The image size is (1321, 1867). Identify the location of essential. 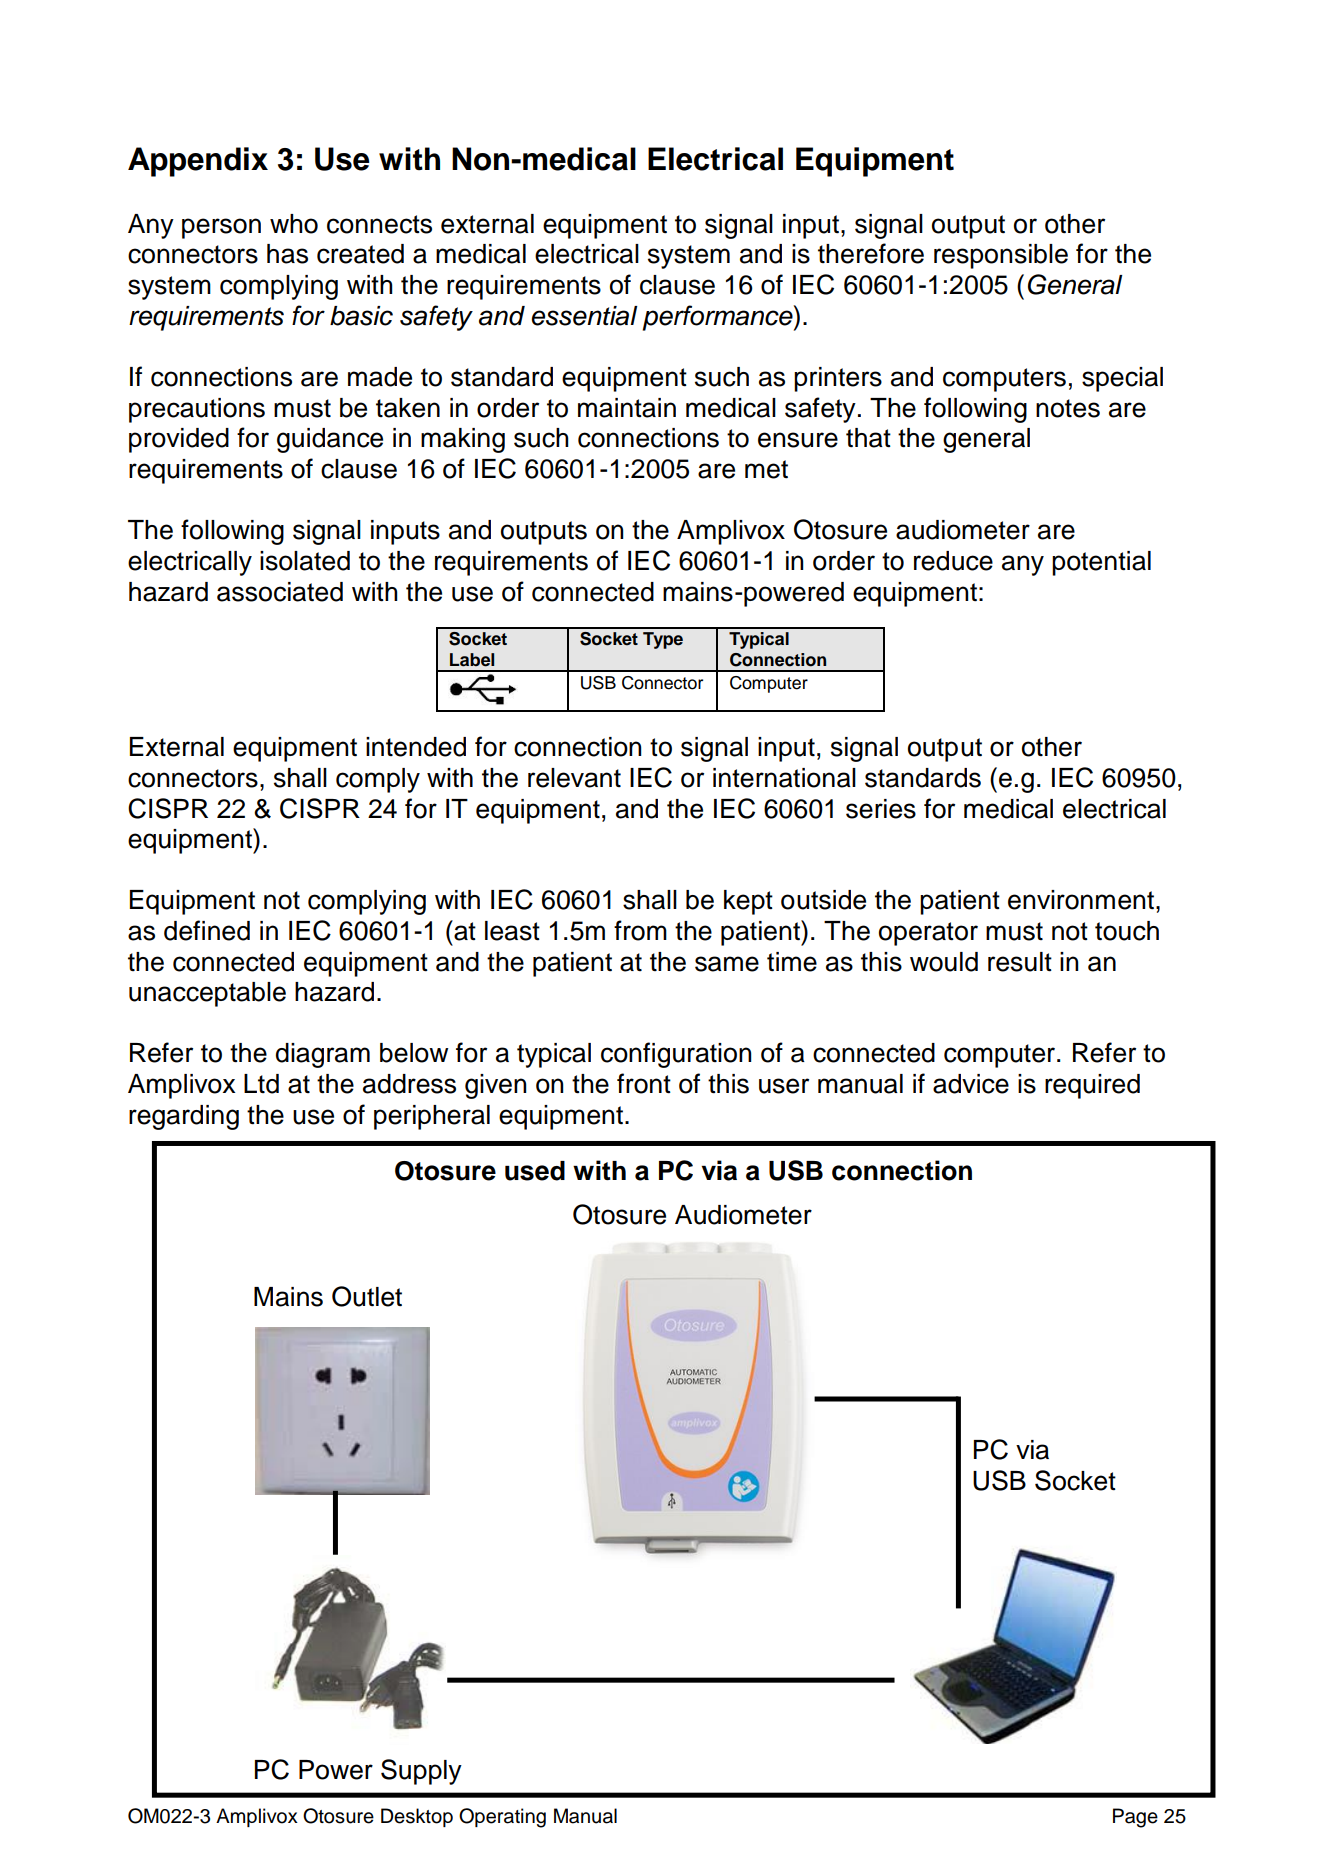
(584, 316).
